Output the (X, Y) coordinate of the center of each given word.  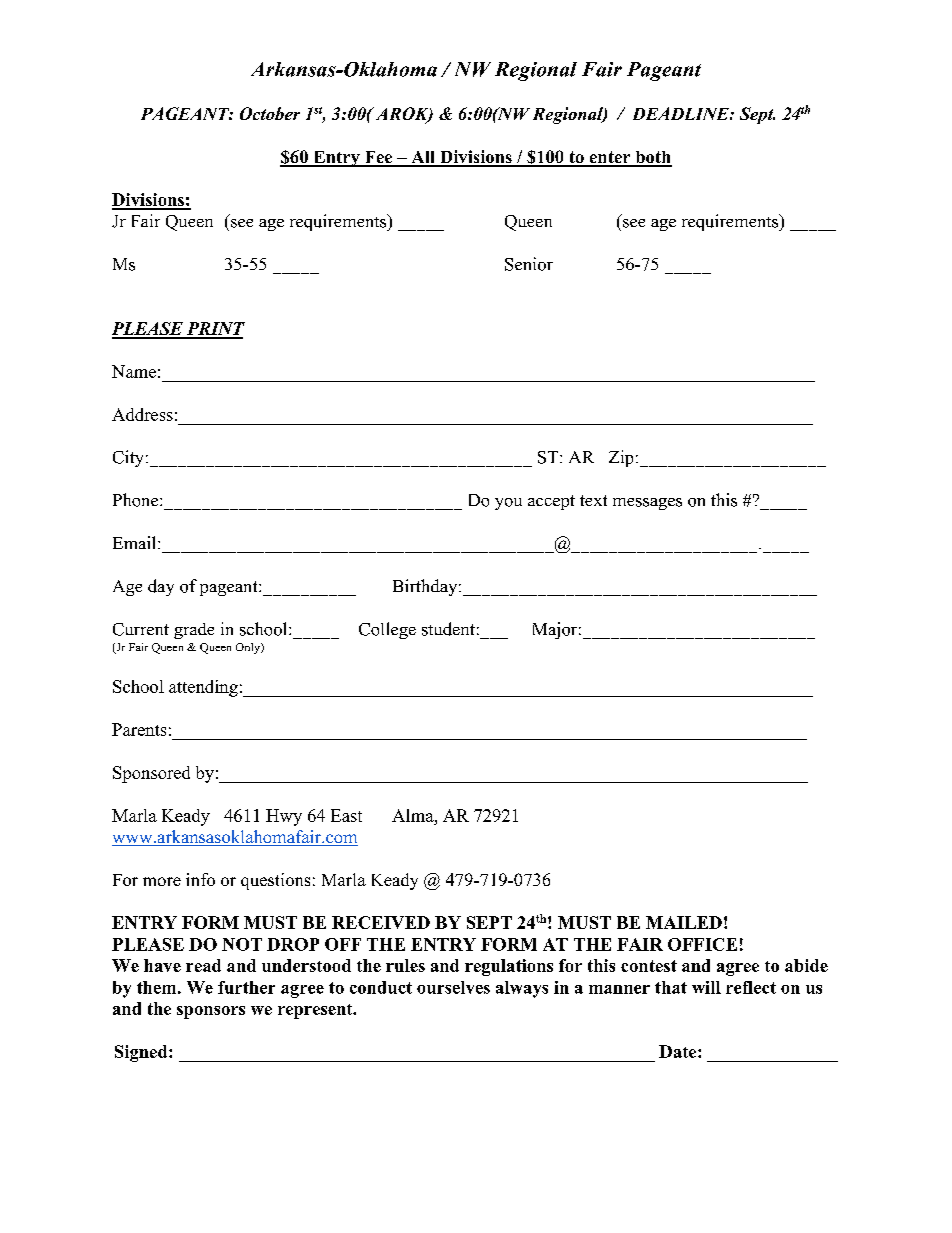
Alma (414, 815)
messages (647, 504)
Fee (378, 158)
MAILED (684, 922)
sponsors (211, 1012)
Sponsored (151, 774)
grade (194, 631)
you (508, 504)
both (652, 158)
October (270, 113)
